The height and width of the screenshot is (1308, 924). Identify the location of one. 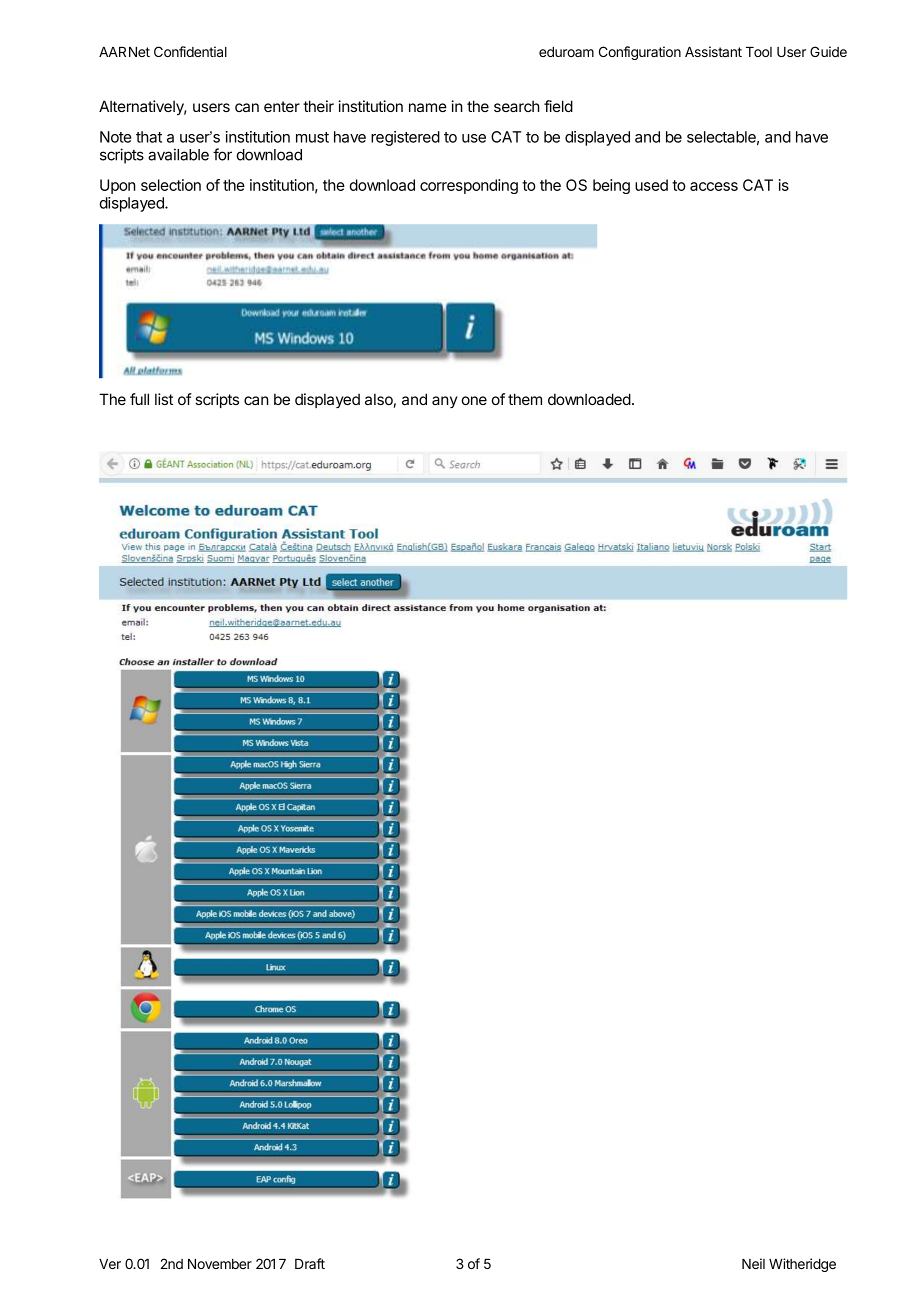
(474, 400).
